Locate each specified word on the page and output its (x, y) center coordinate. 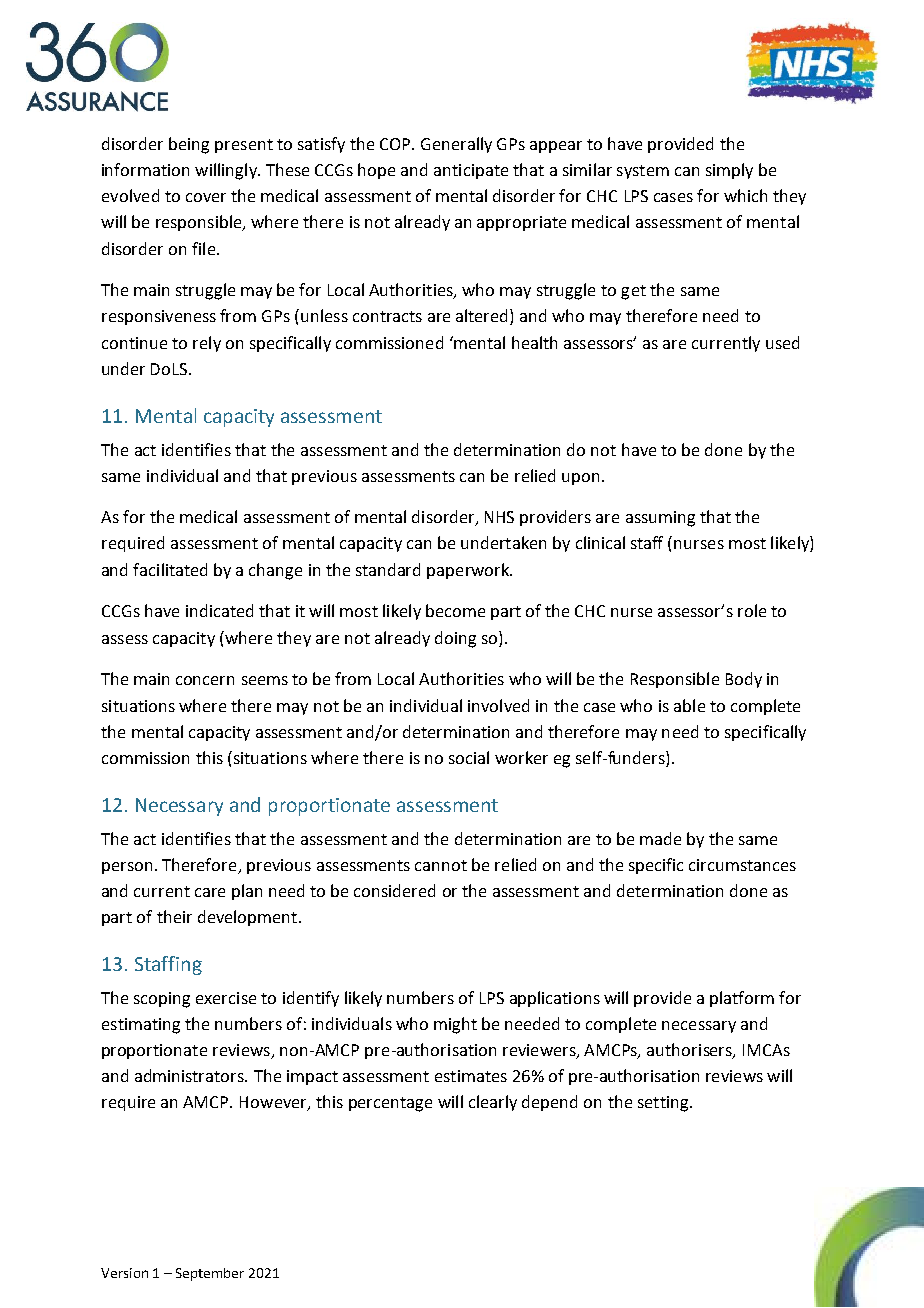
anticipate (471, 171)
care (210, 892)
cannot (441, 865)
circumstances (742, 865)
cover (206, 197)
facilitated (170, 569)
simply (729, 171)
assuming (660, 519)
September (210, 1274)
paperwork (469, 571)
